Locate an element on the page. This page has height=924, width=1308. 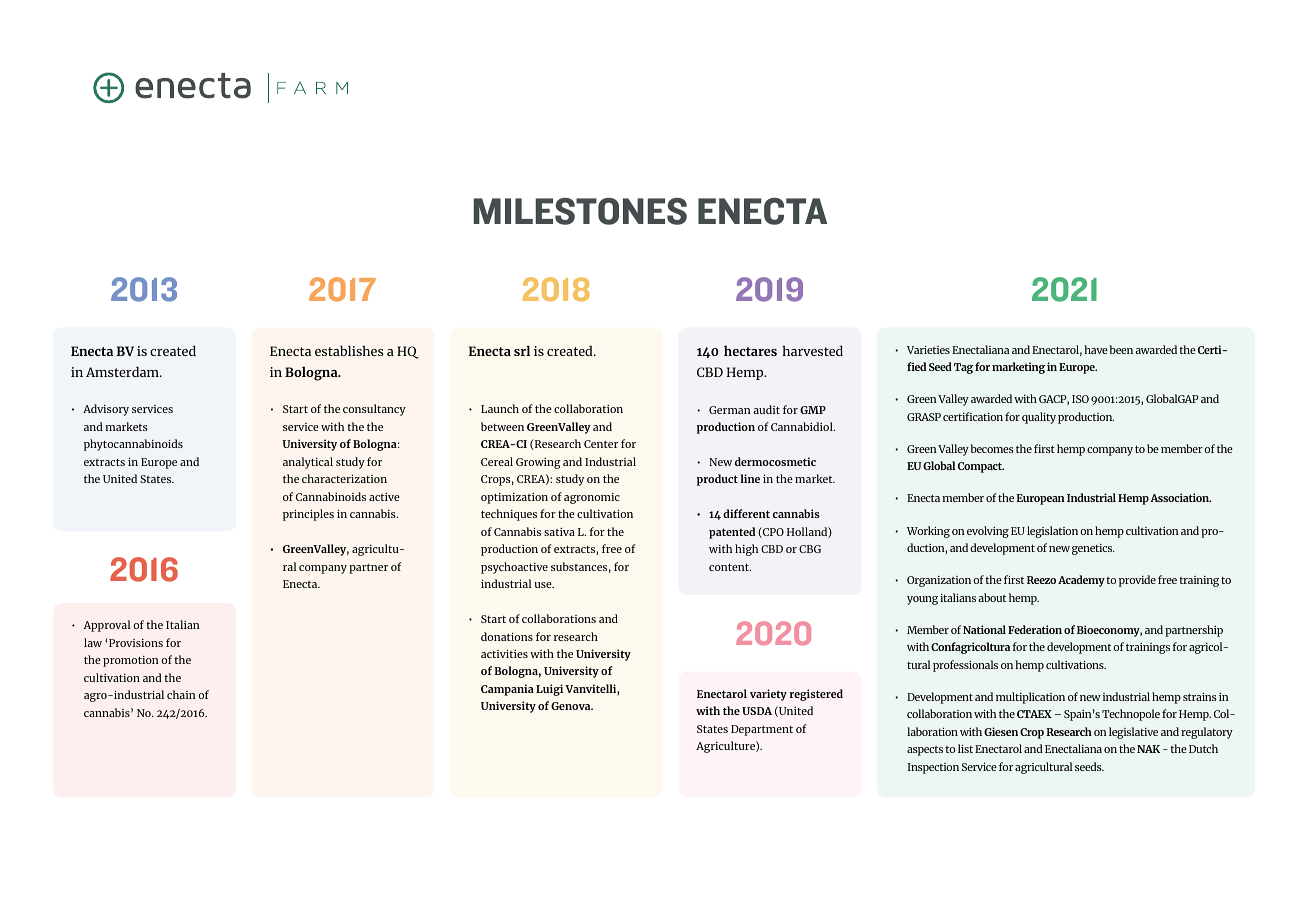
line is located at coordinates (750, 478).
